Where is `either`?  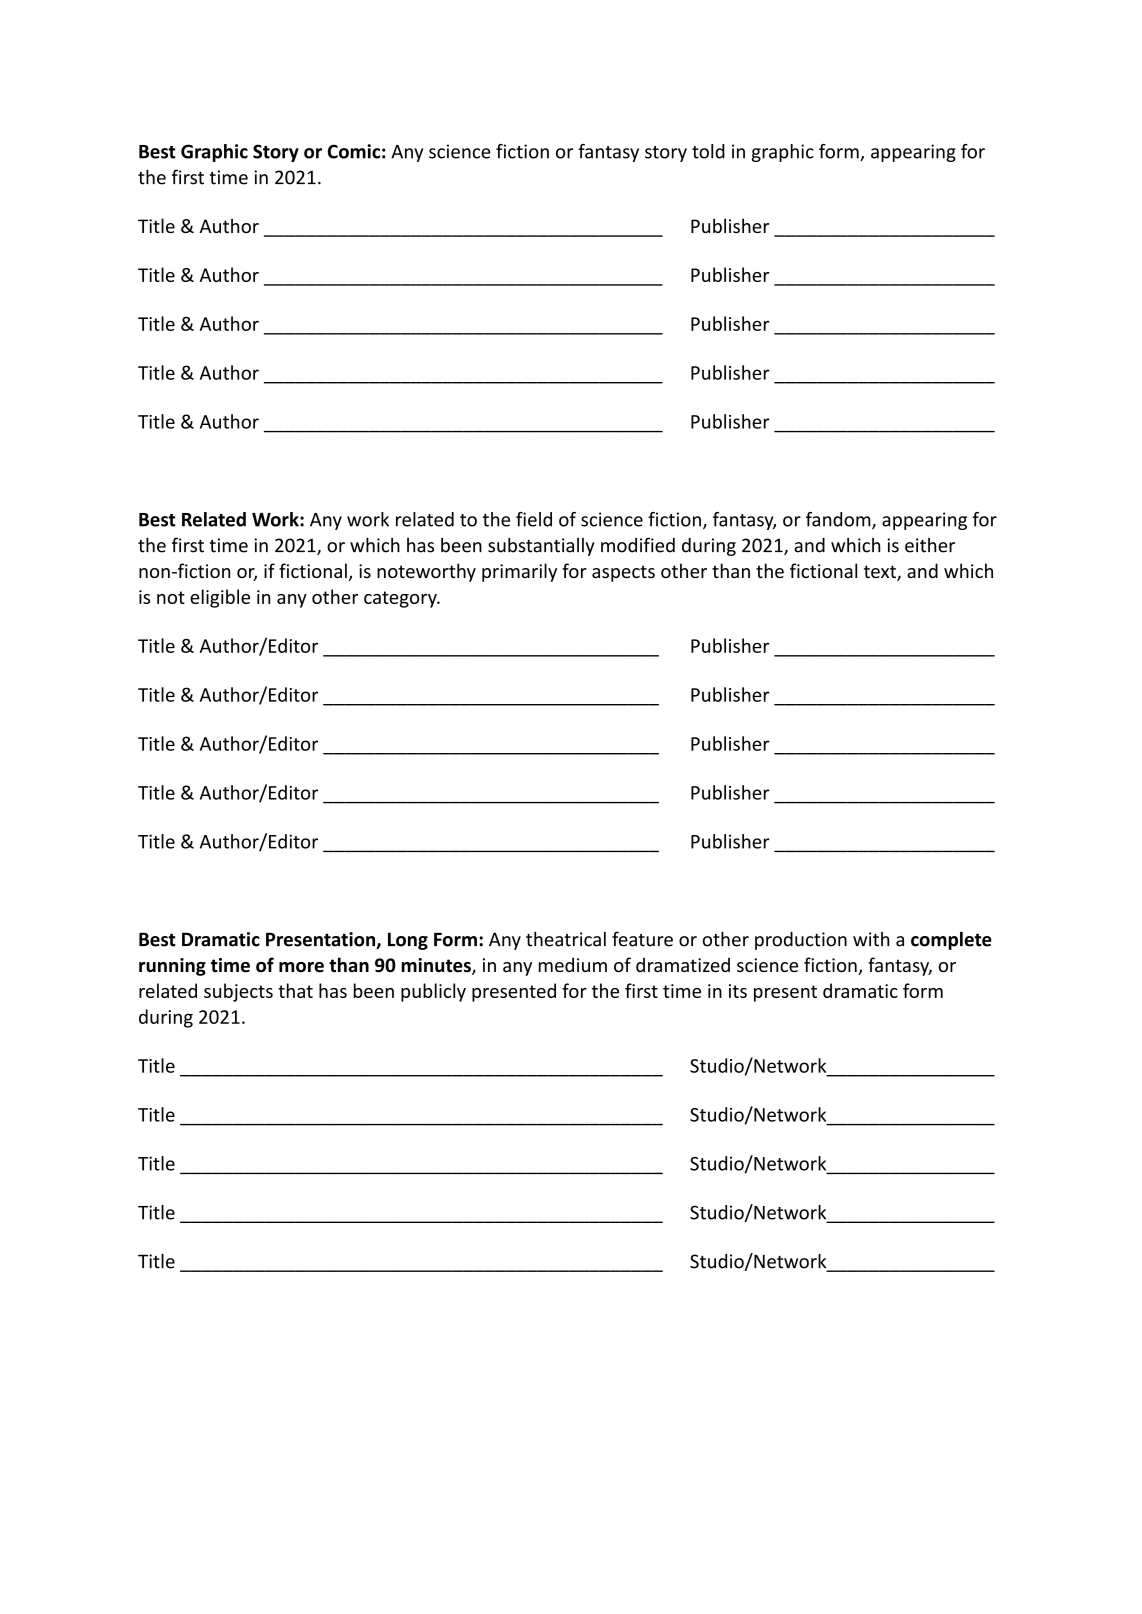 either is located at coordinates (930, 545).
